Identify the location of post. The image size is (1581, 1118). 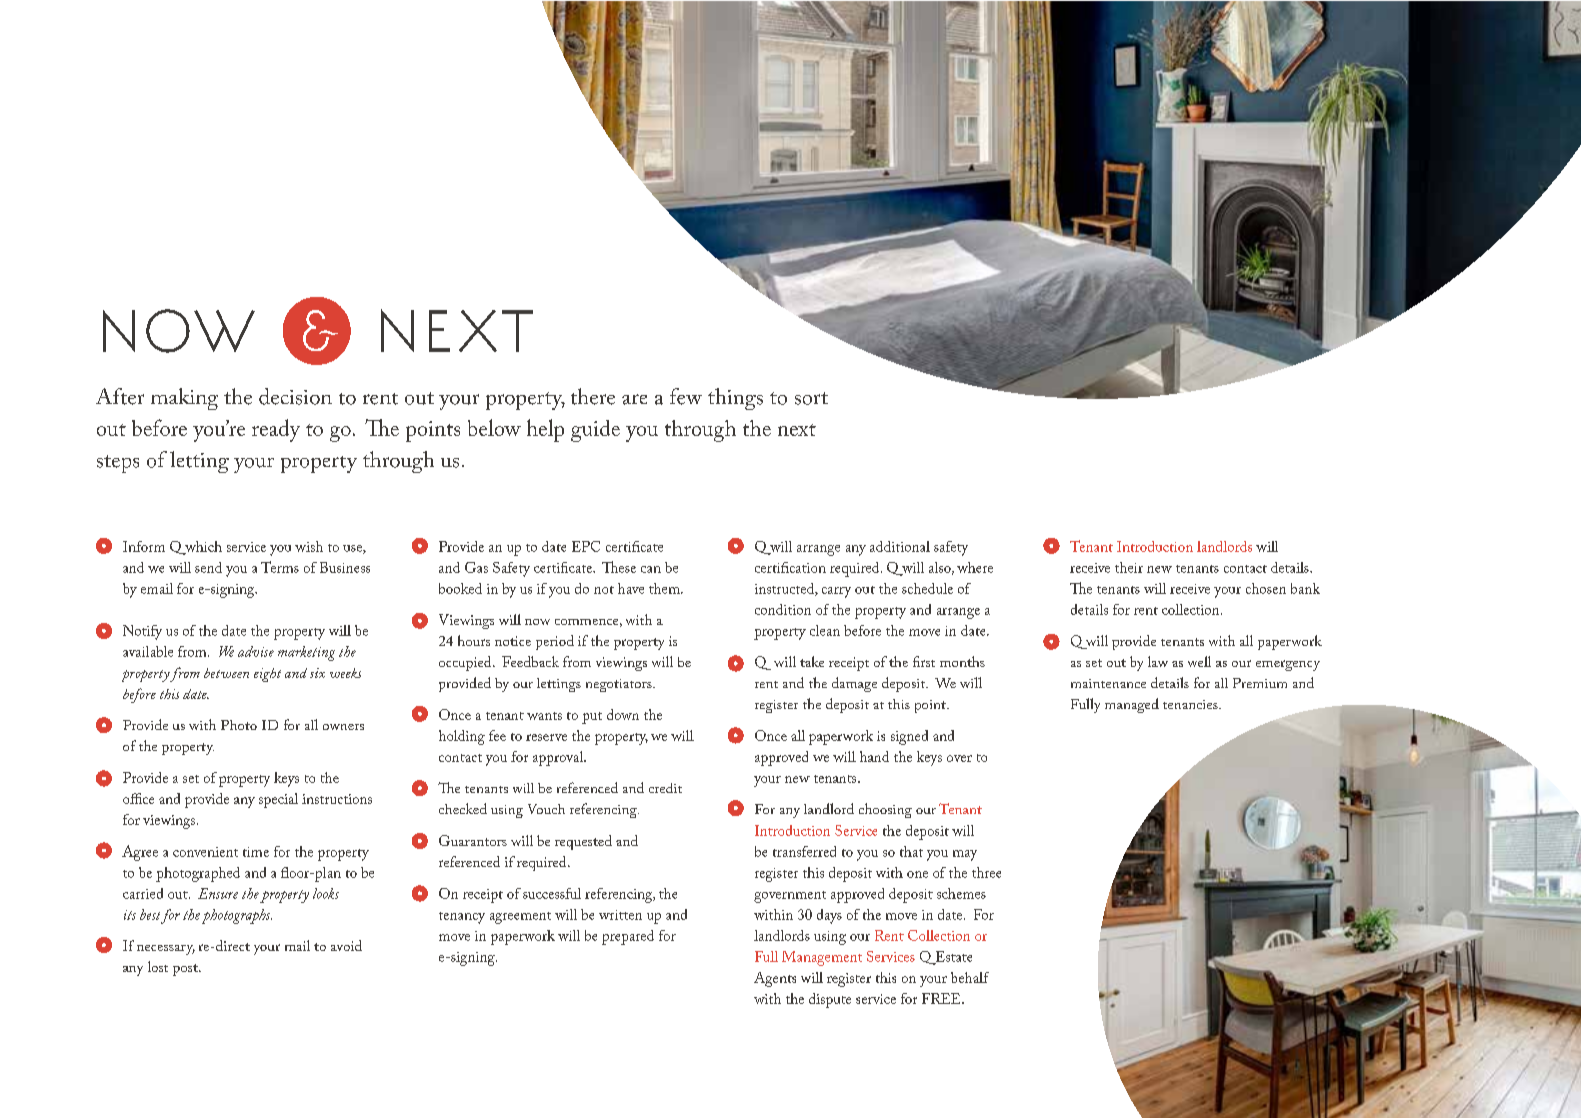
(186, 970).
